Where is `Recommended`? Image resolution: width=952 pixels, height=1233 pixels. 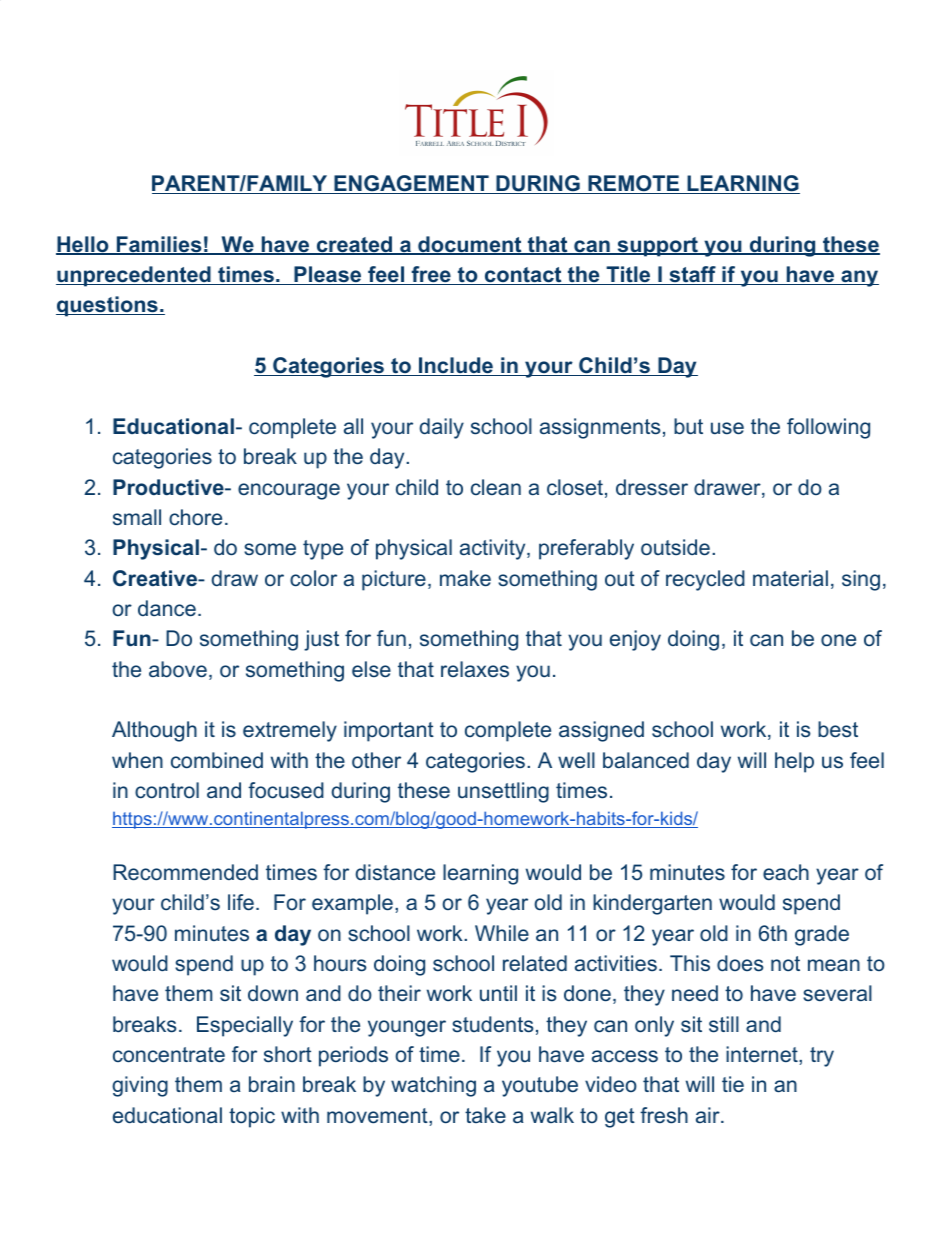 Recommended is located at coordinates (185, 872).
